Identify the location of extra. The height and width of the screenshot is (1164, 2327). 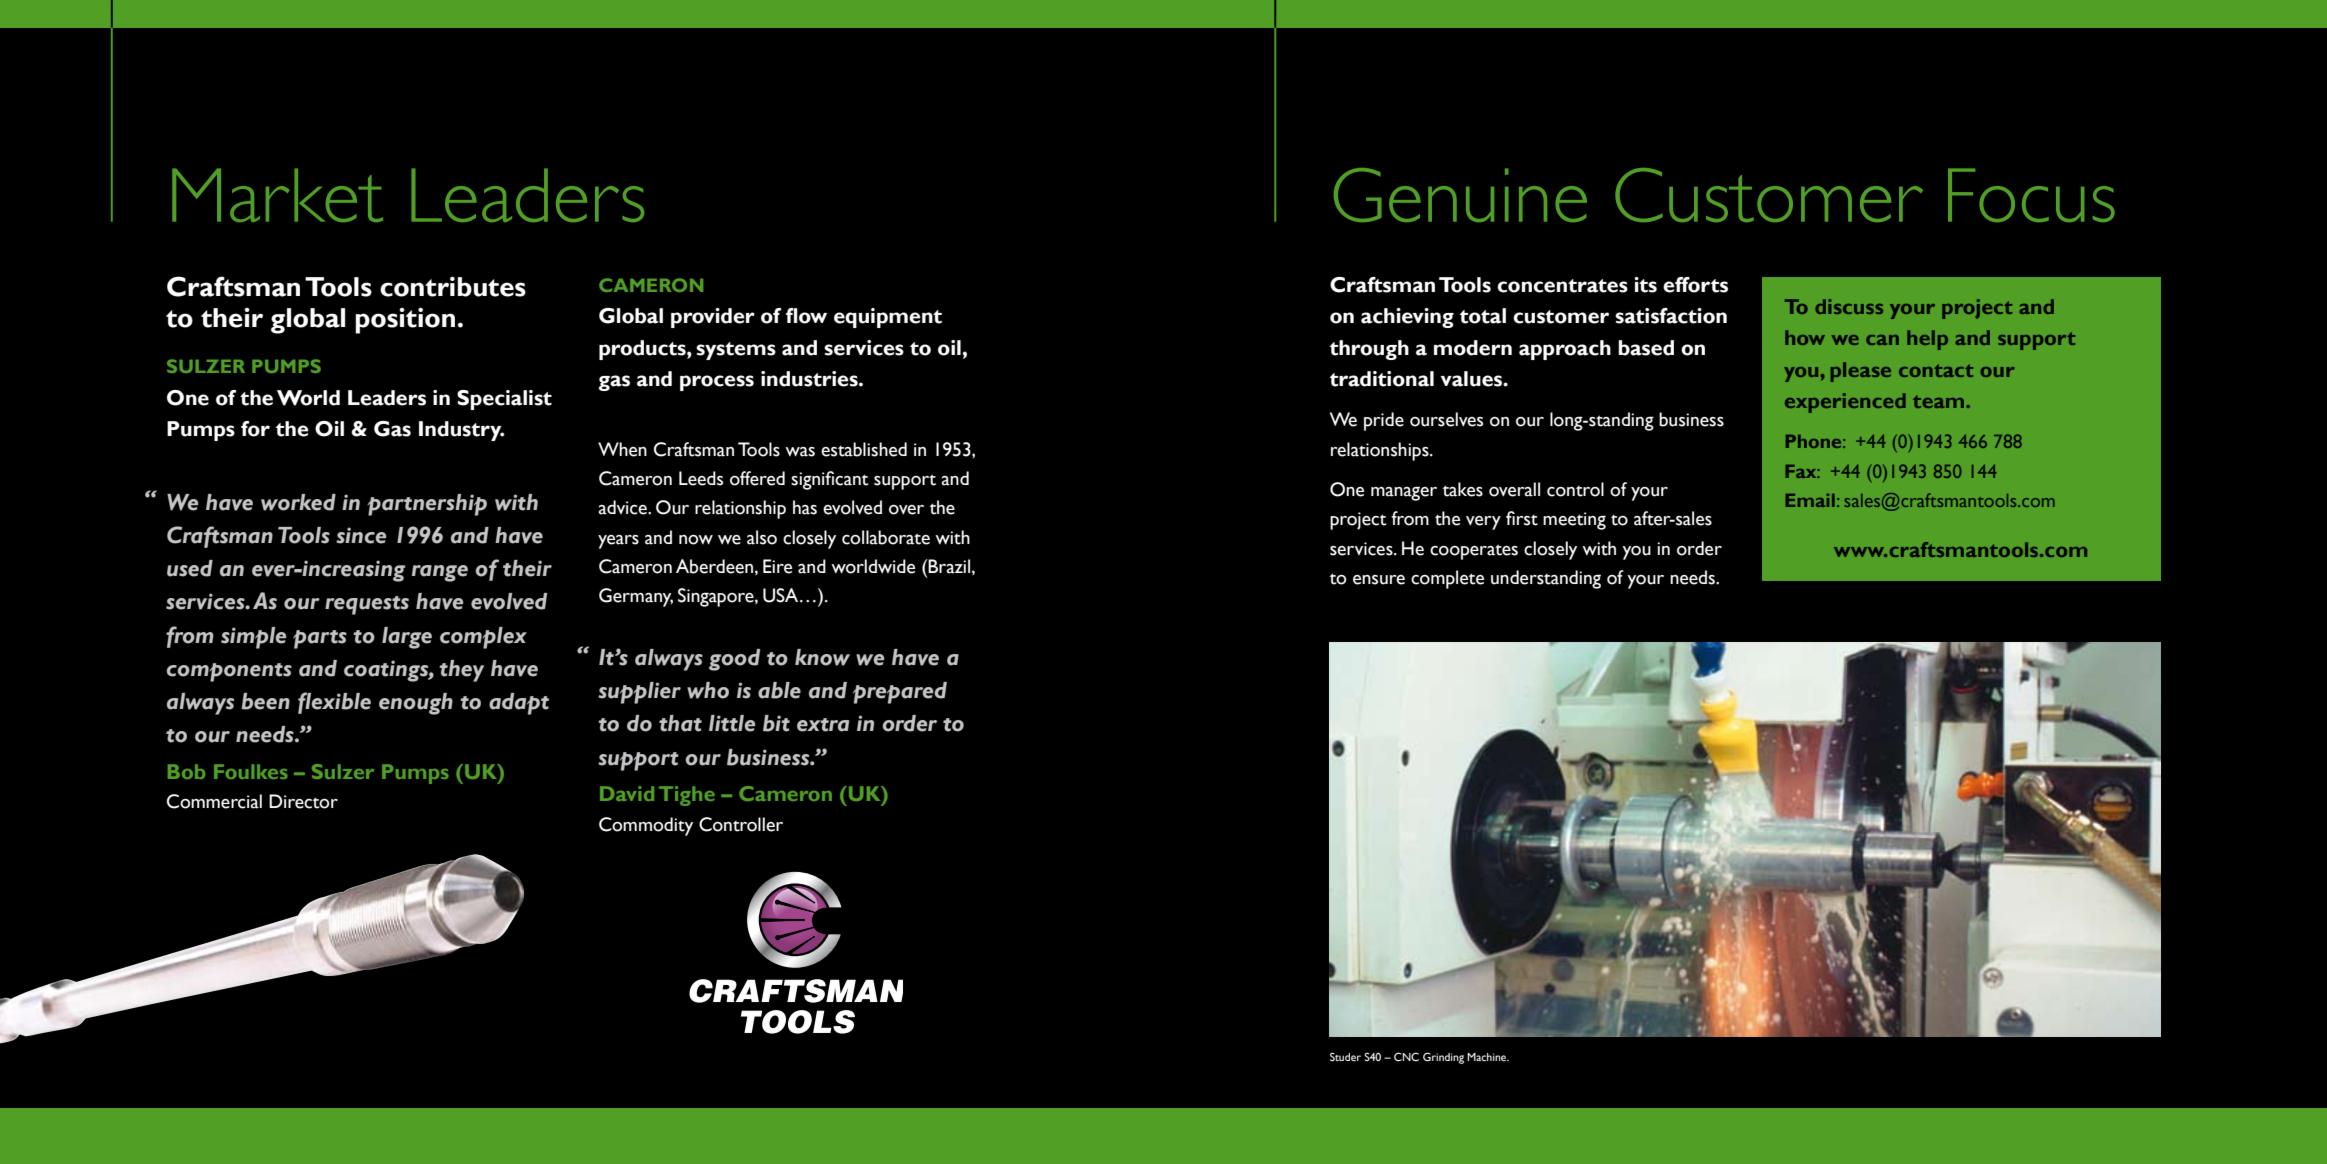
(823, 725).
